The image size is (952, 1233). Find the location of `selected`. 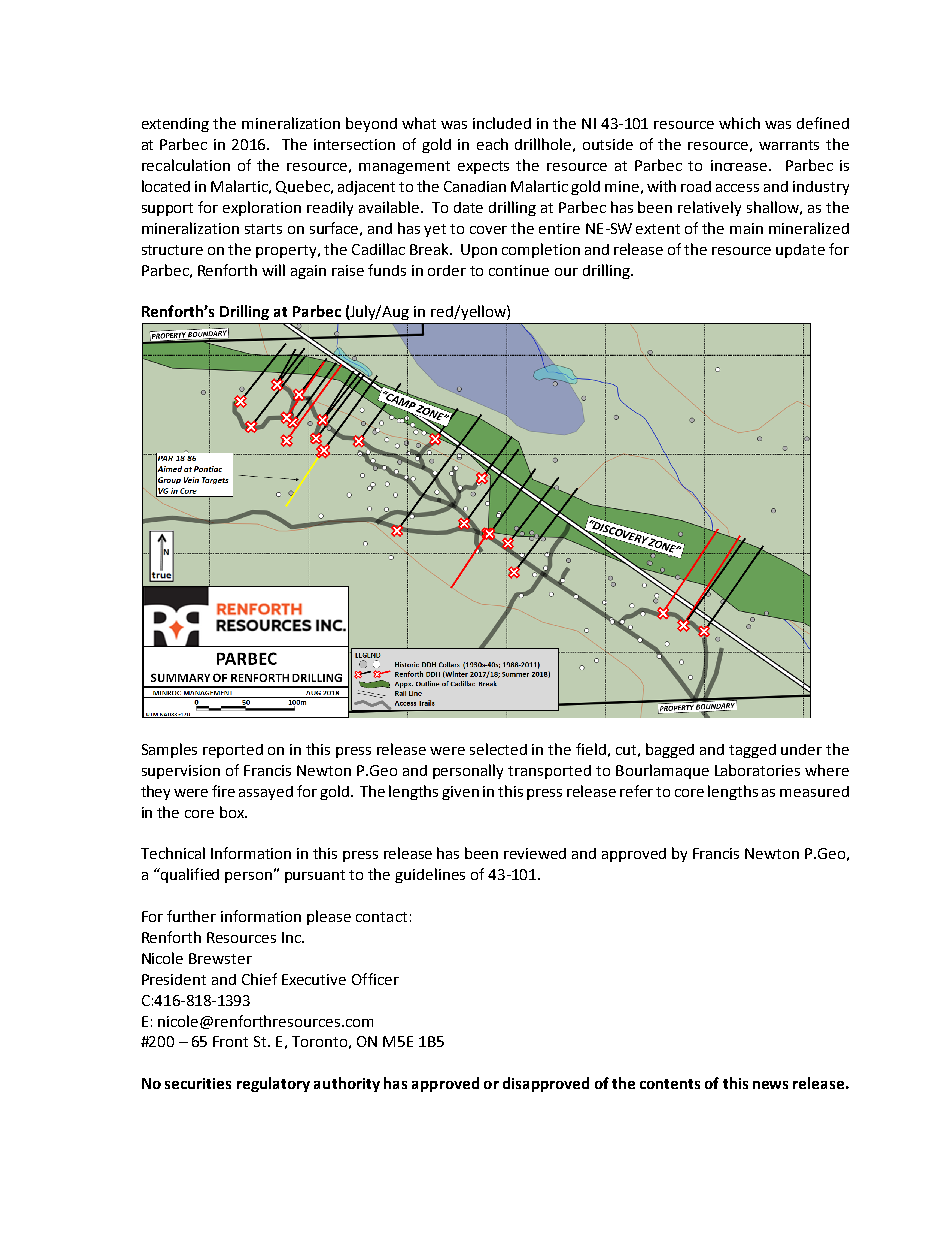

selected is located at coordinates (498, 749).
